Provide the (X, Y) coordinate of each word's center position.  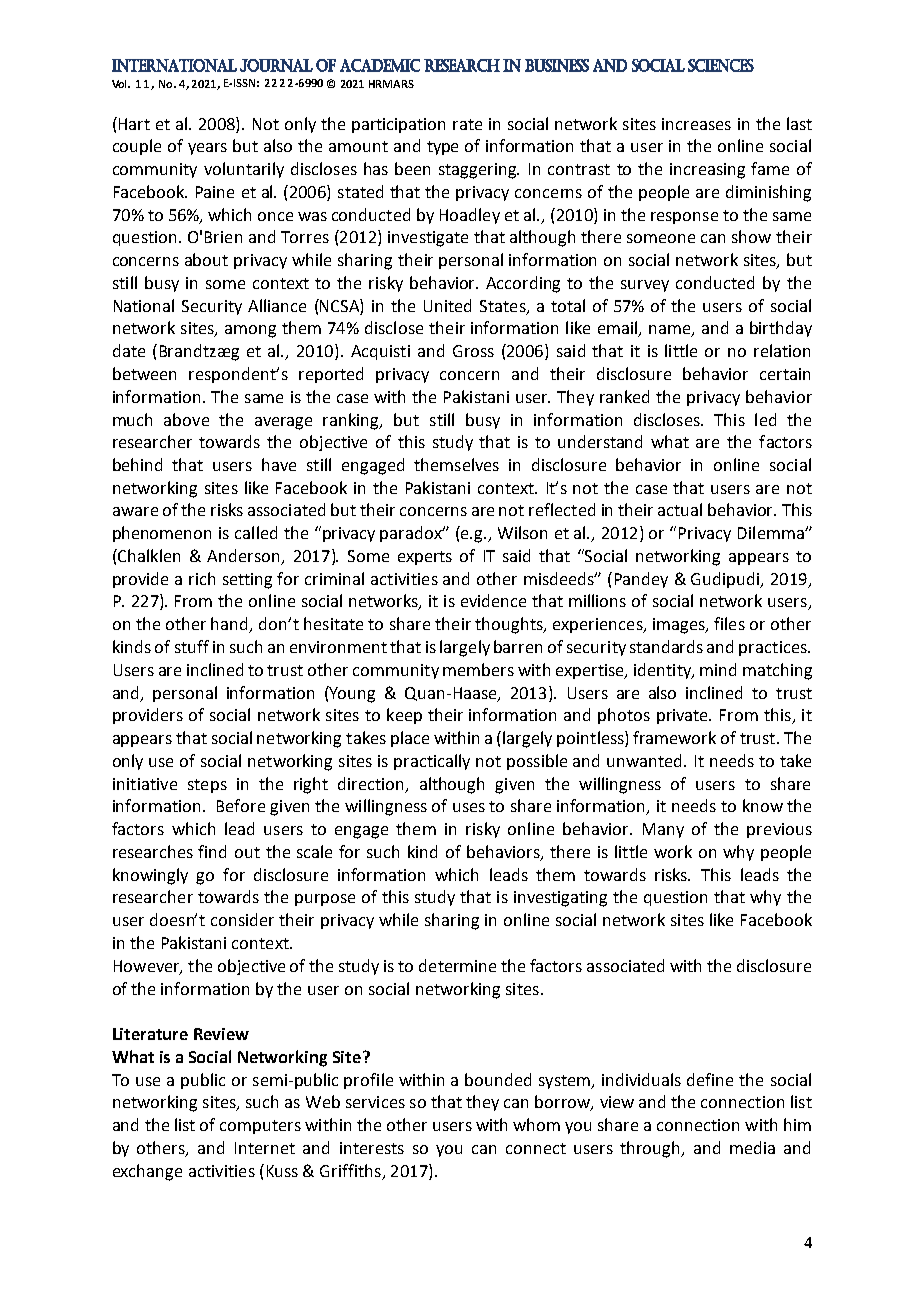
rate (467, 124)
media (752, 1147)
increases (696, 124)
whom (536, 1124)
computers (260, 1127)
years (207, 149)
